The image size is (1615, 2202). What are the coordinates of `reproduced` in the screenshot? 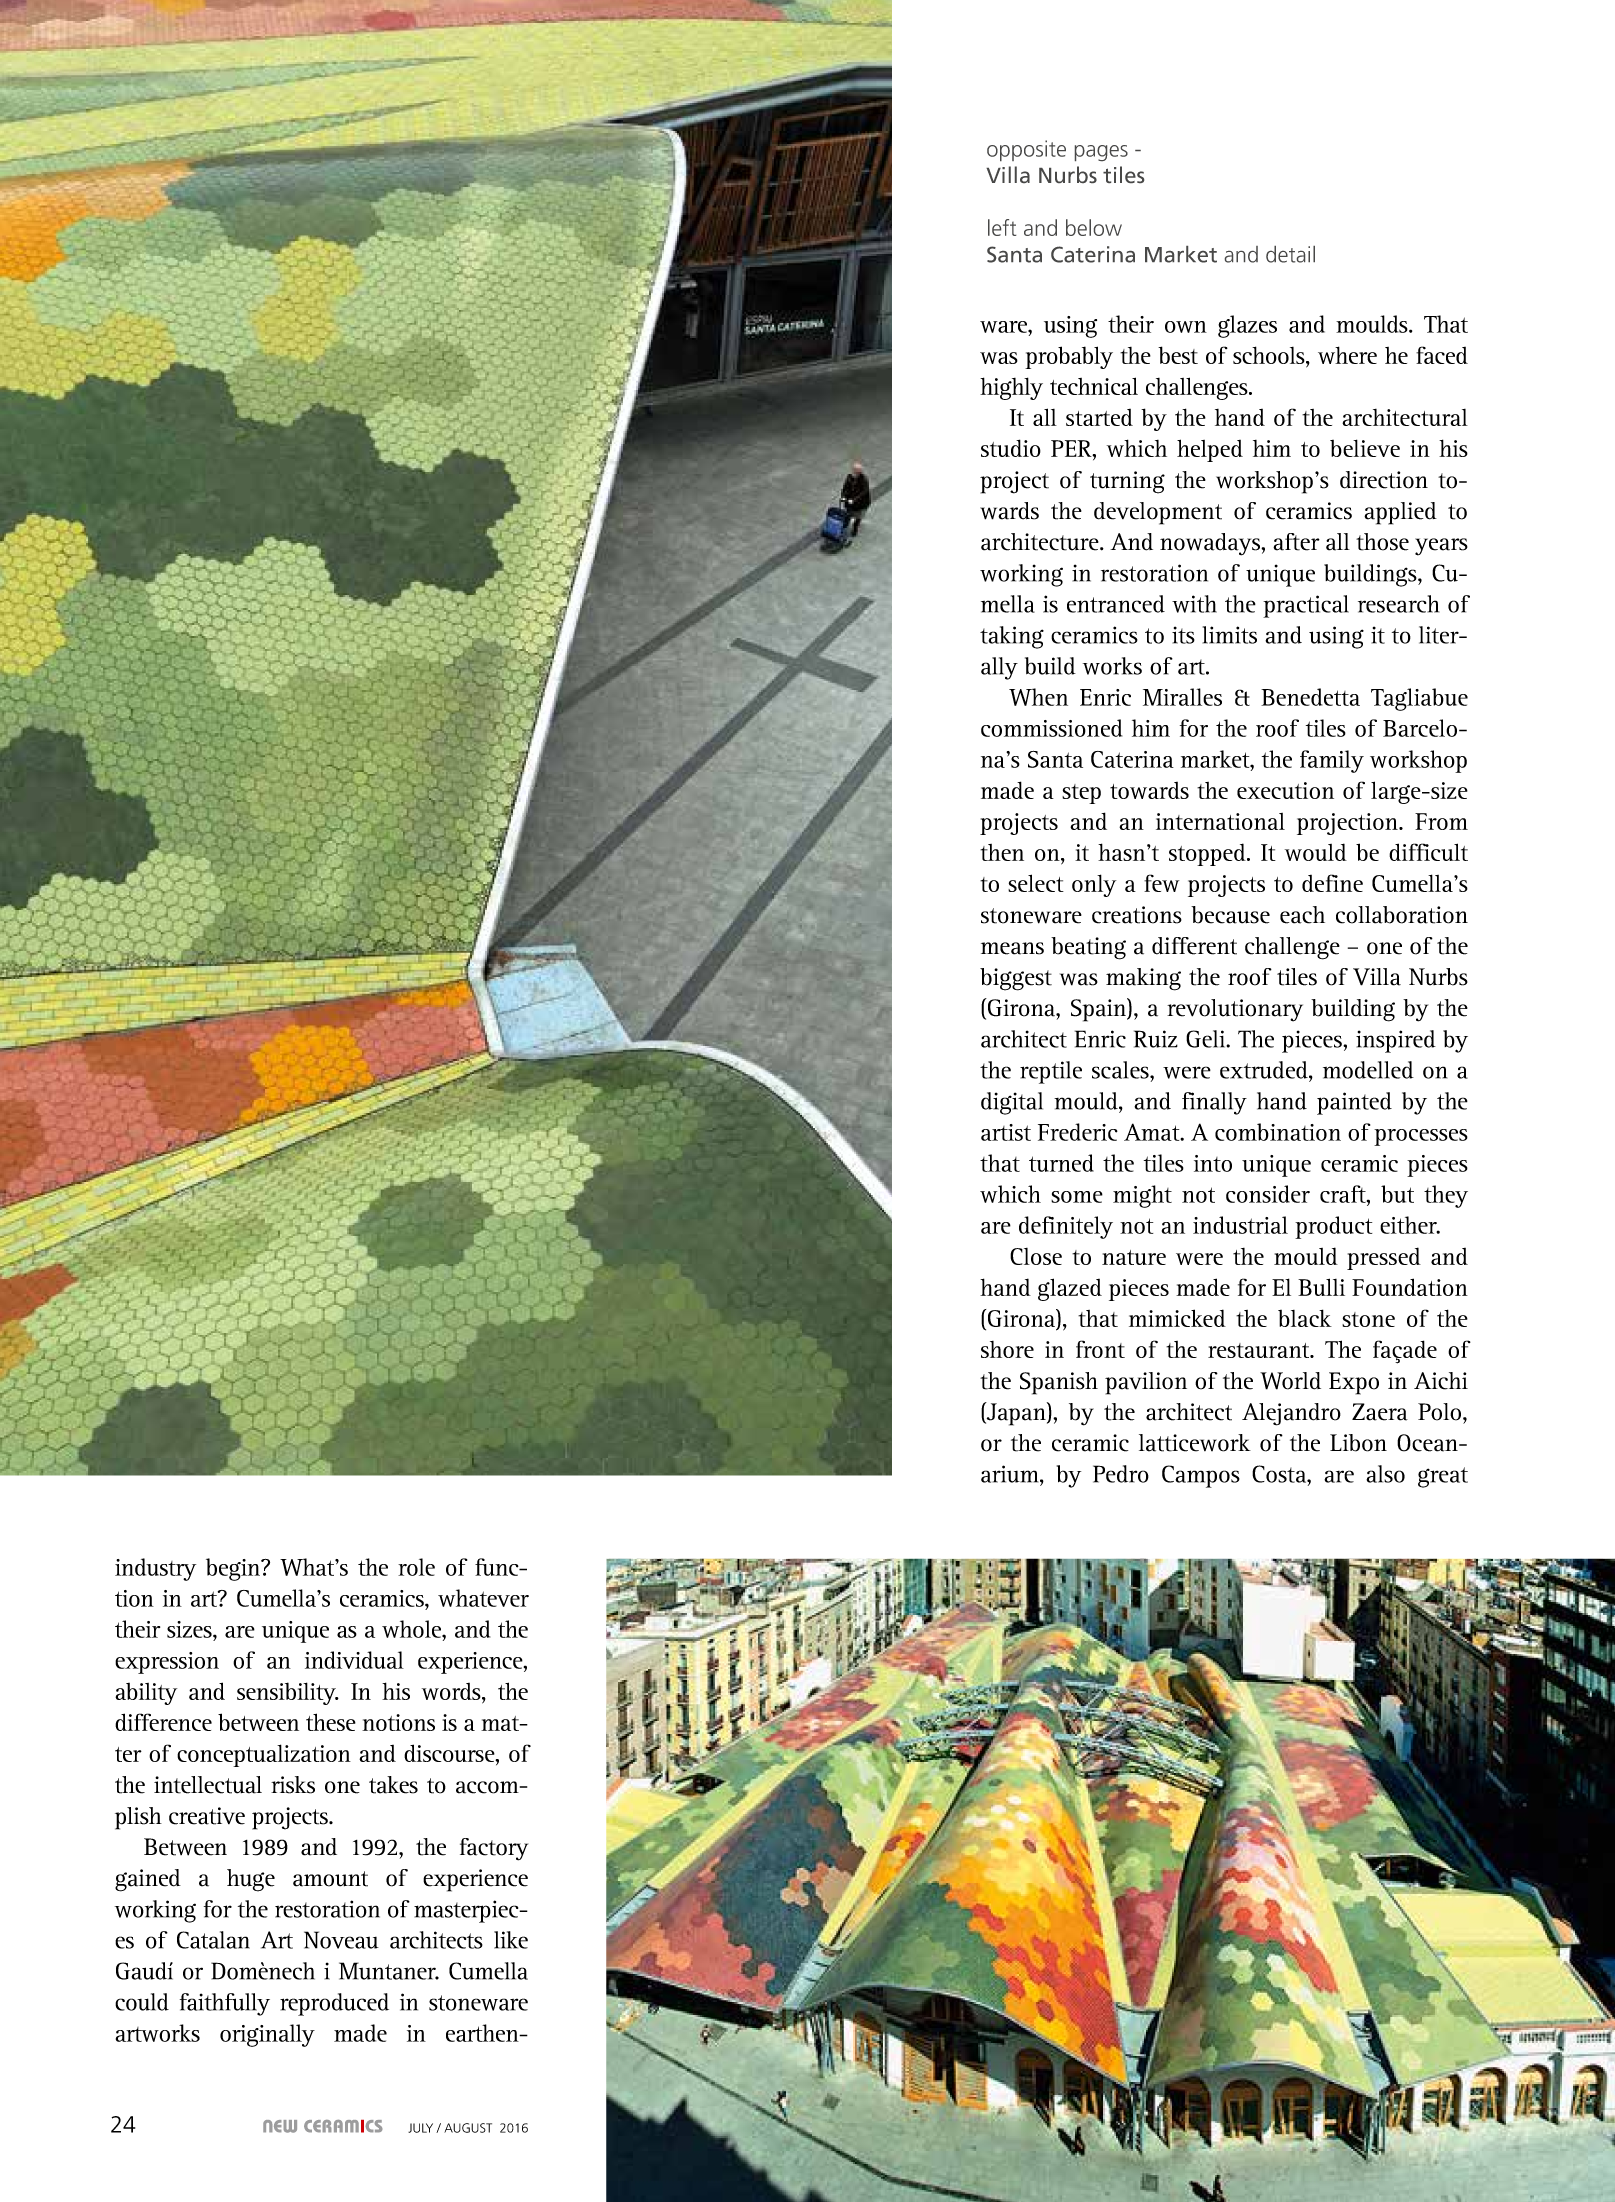 It's located at (334, 2004).
